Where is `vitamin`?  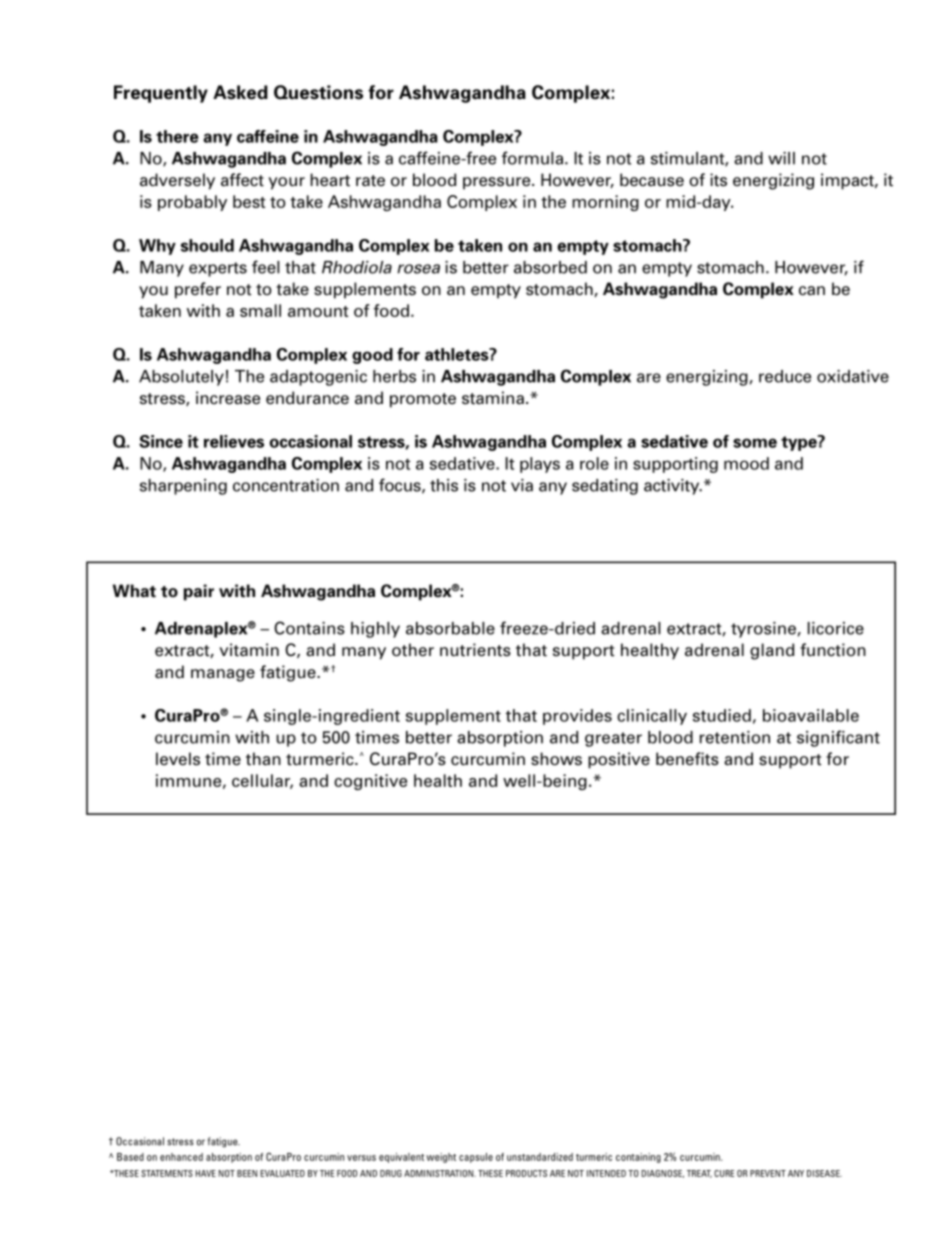 vitamin is located at coordinates (249, 650).
